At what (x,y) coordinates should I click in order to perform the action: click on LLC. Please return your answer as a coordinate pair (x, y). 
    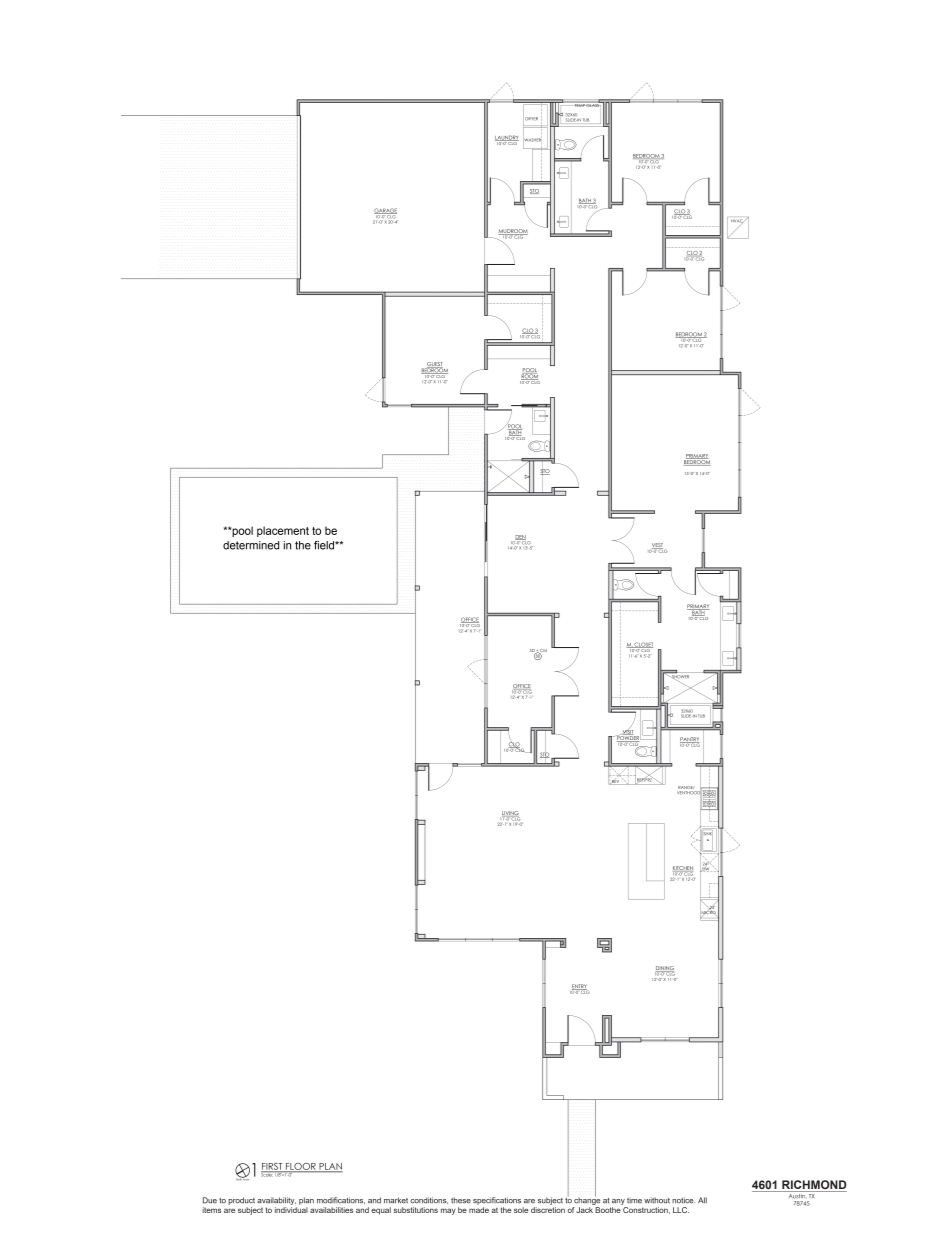
    Looking at the image, I should click on (681, 1210).
